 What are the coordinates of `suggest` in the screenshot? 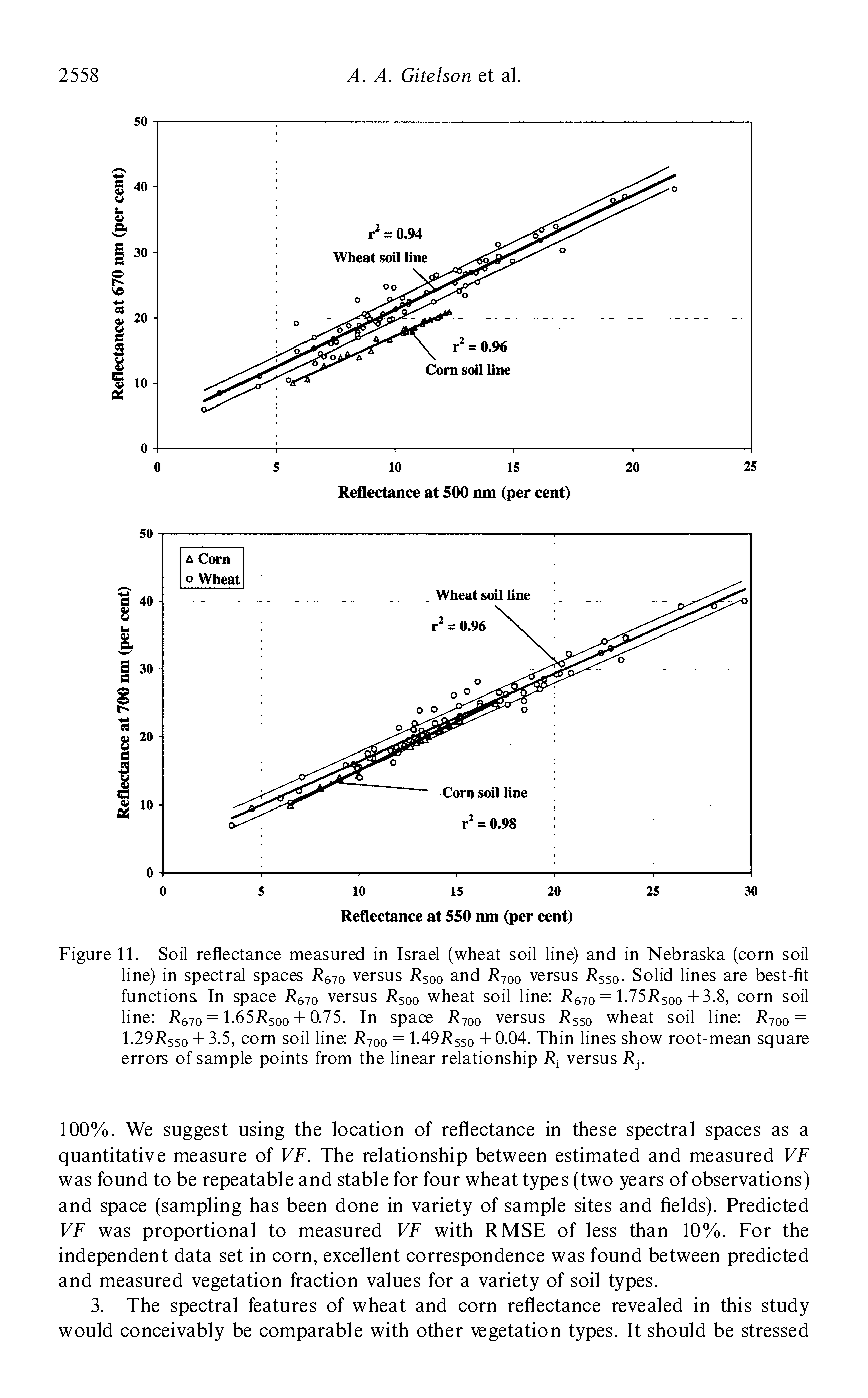 It's located at (196, 1131).
